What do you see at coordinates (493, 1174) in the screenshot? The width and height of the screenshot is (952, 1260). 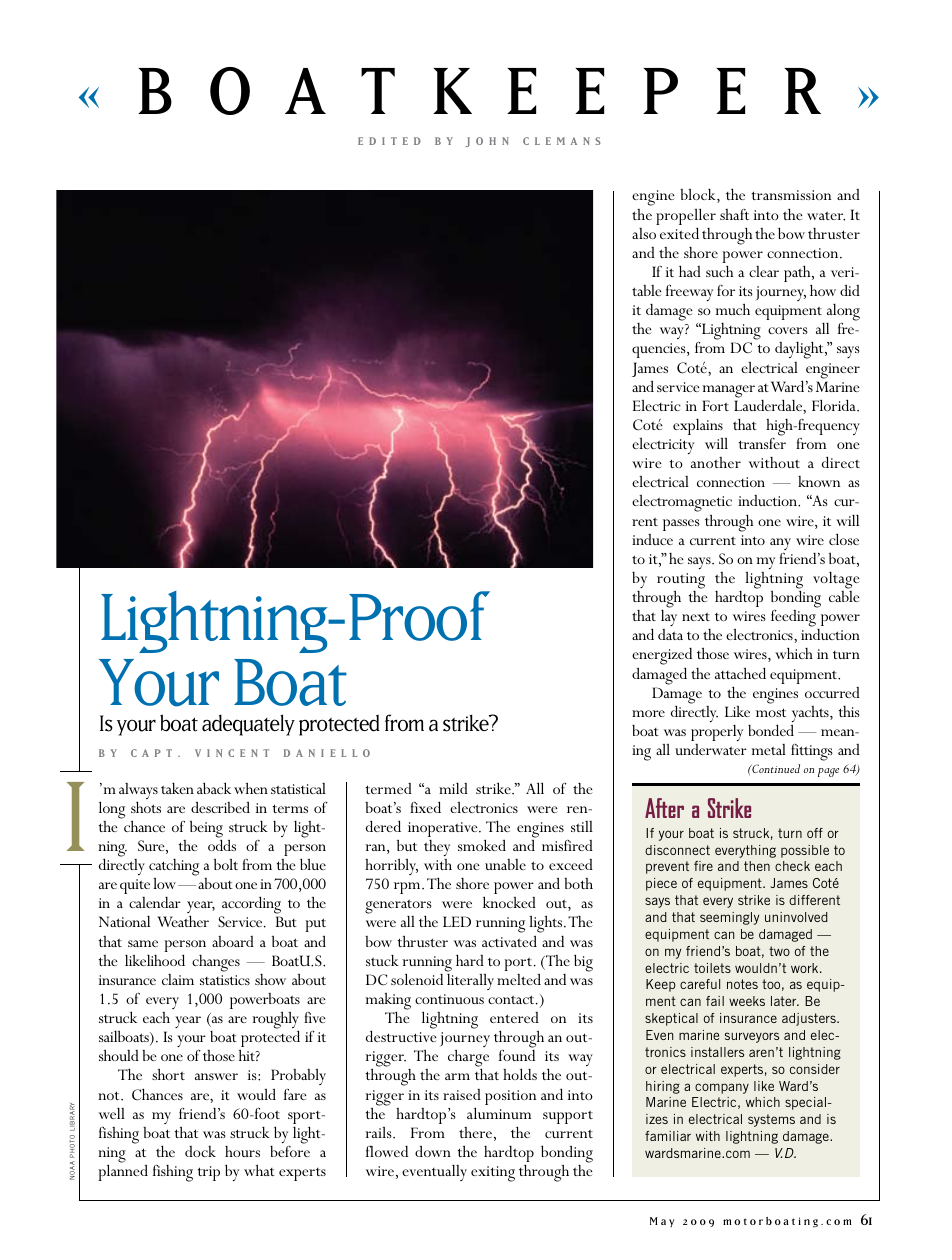 I see `exiting` at bounding box center [493, 1174].
